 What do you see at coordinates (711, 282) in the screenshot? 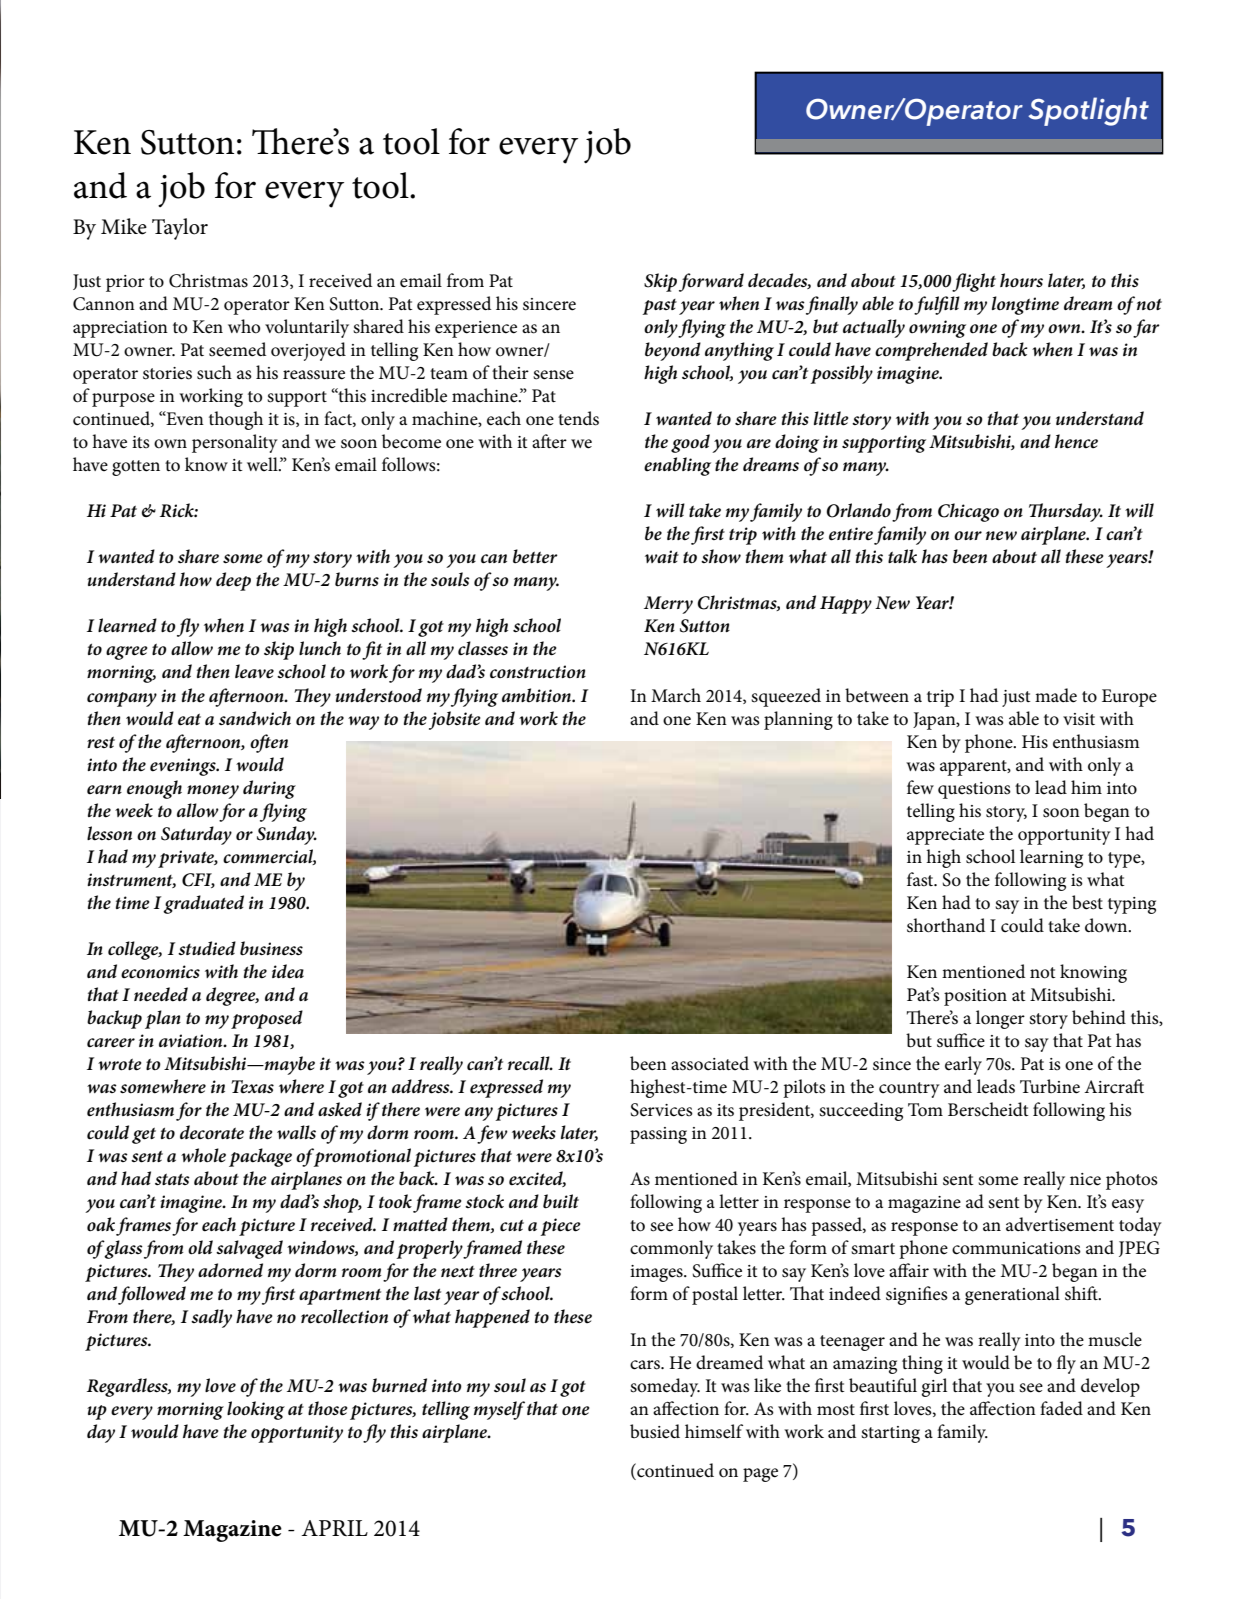
I see `forward` at bounding box center [711, 282].
